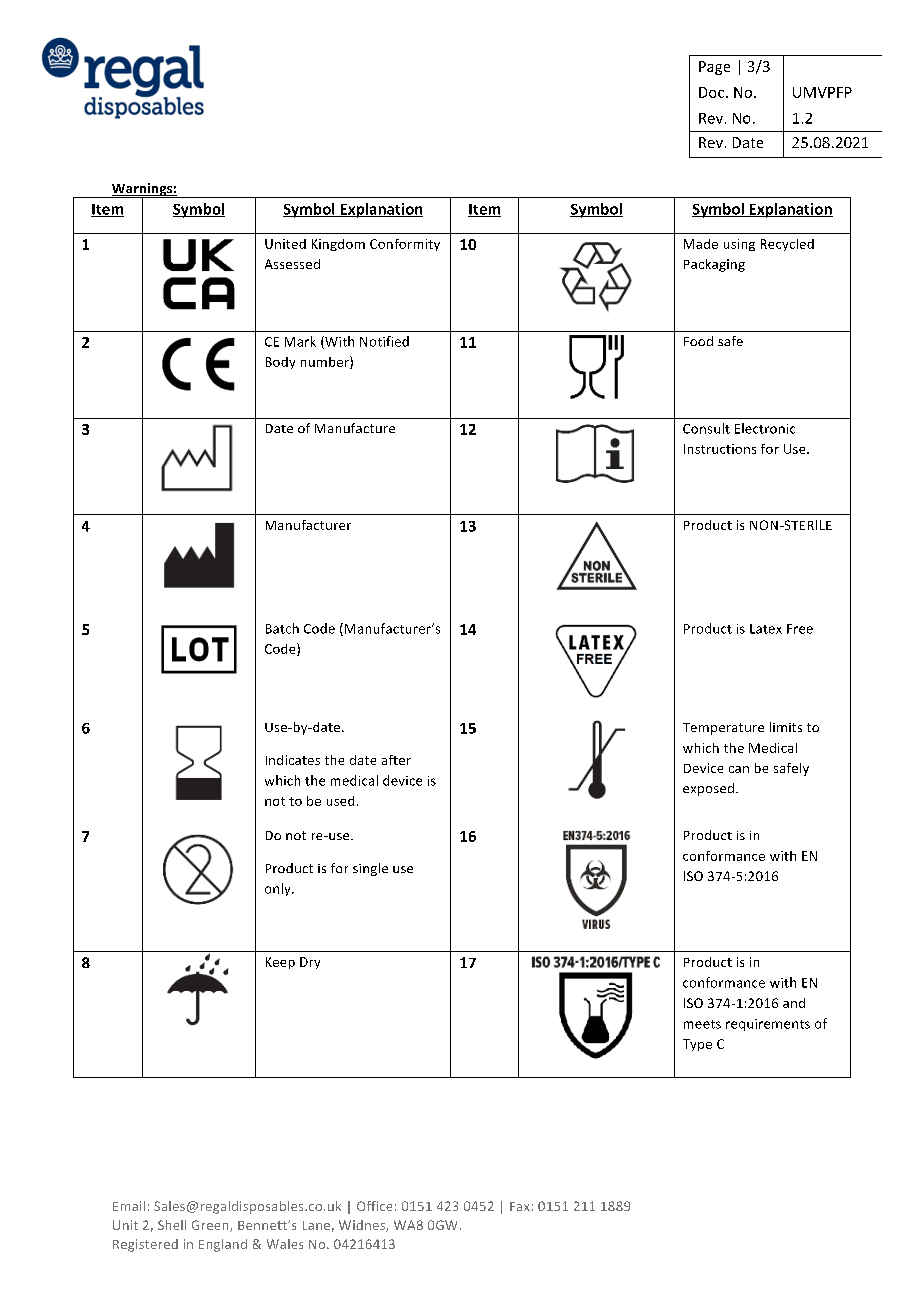 The height and width of the screenshot is (1308, 924). I want to click on Batch, so click(282, 628).
